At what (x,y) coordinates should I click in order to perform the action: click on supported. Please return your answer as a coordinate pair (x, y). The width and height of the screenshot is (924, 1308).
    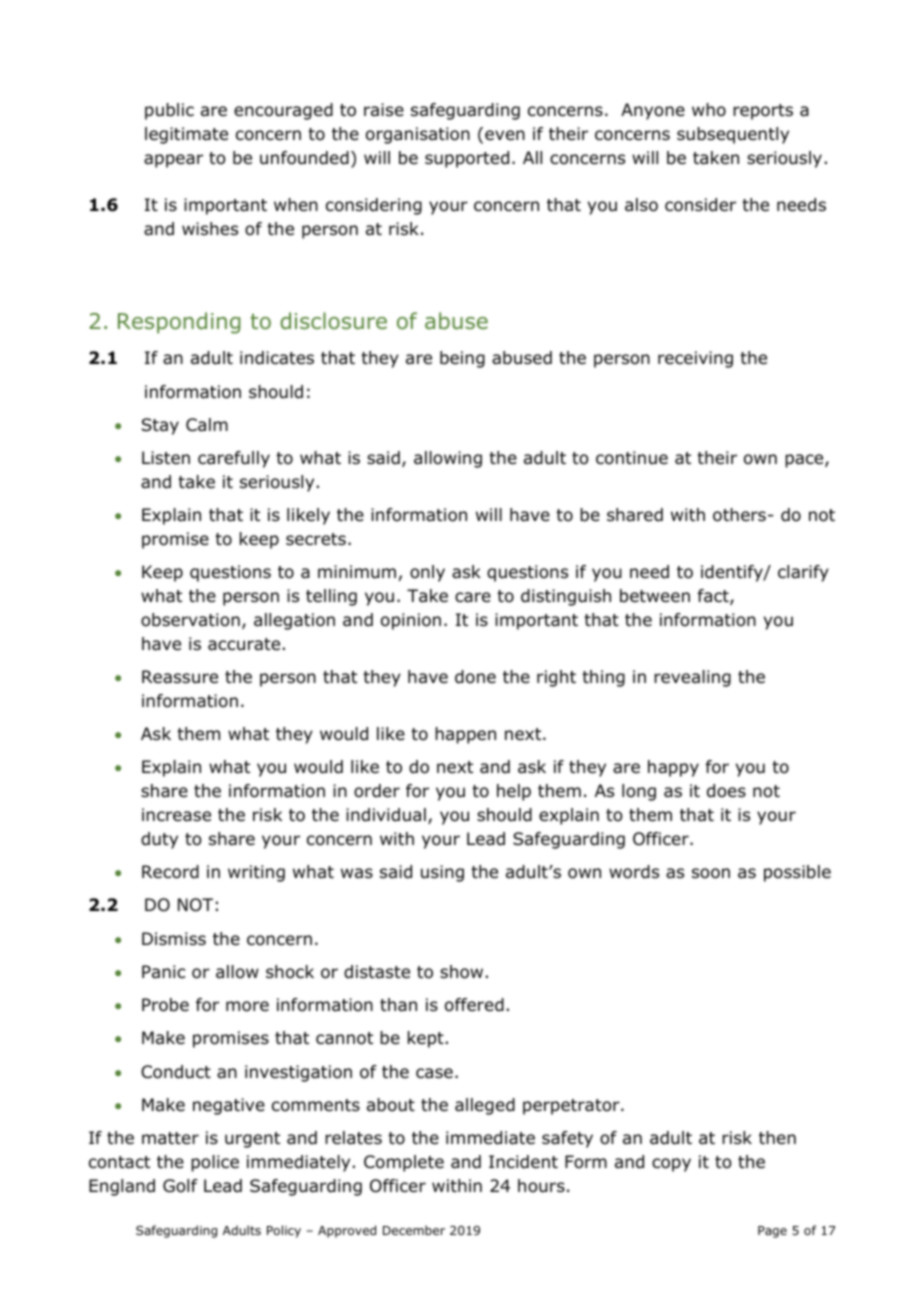
    Looking at the image, I should click on (467, 159).
